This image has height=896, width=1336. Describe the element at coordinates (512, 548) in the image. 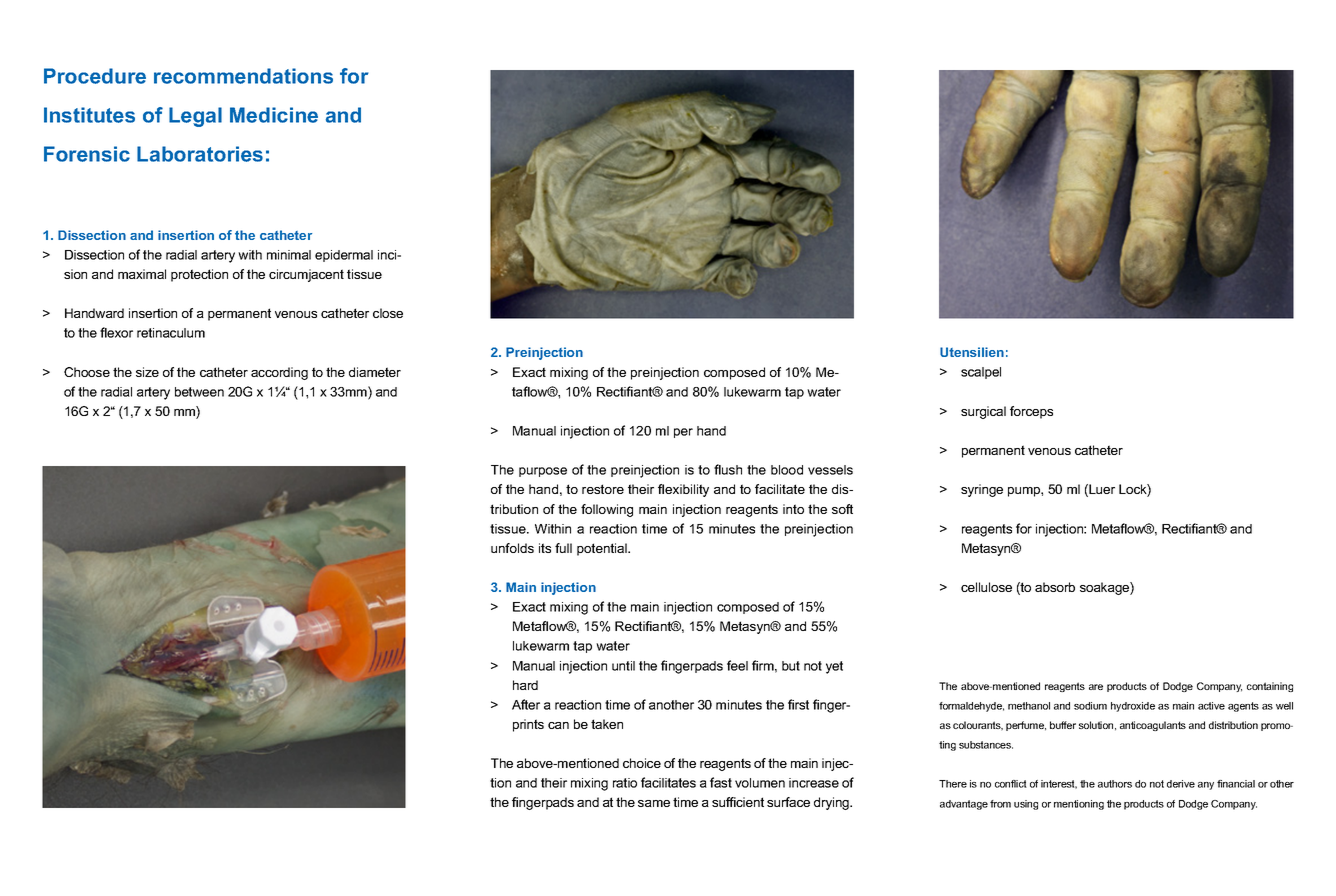

I see `unfolds` at that location.
